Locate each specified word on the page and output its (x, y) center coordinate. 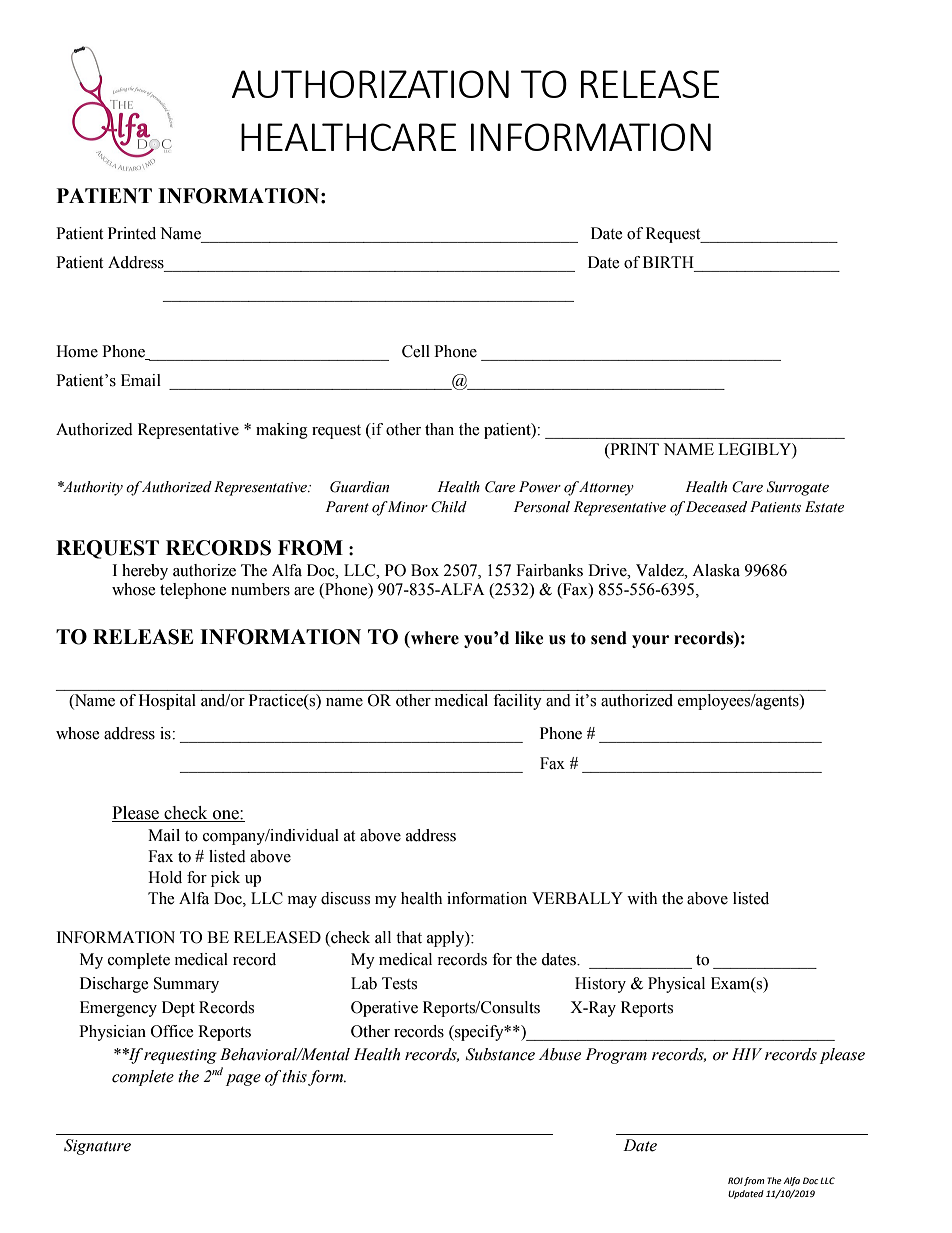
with (642, 898)
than (439, 429)
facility (517, 702)
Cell (416, 351)
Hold (165, 877)
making (282, 431)
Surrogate (798, 488)
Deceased (716, 507)
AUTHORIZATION (370, 84)
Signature (97, 1147)
